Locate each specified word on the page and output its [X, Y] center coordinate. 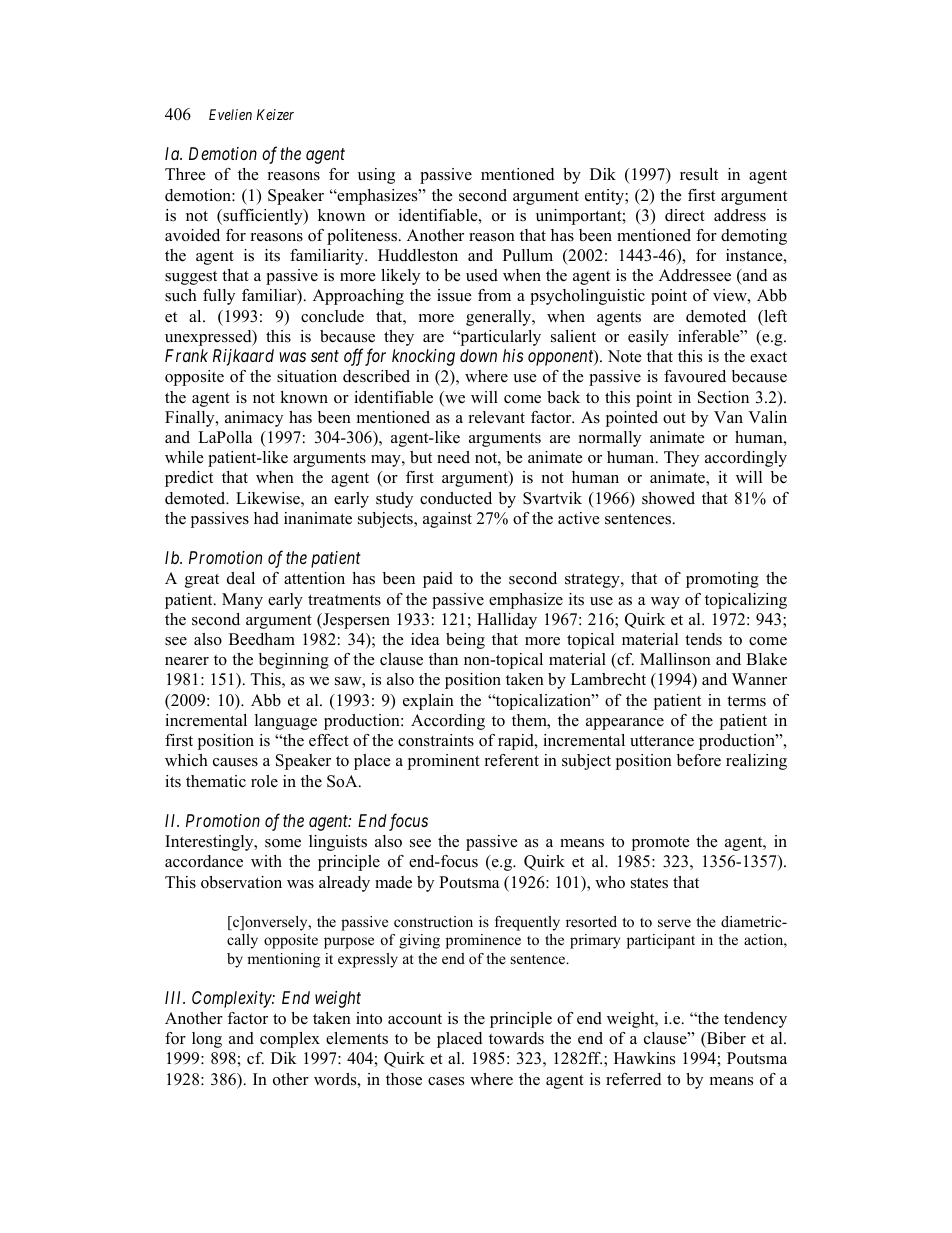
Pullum [528, 255]
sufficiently [263, 217]
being [465, 641]
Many [242, 601]
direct [685, 215]
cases [446, 1081]
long [207, 1040]
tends [703, 639]
